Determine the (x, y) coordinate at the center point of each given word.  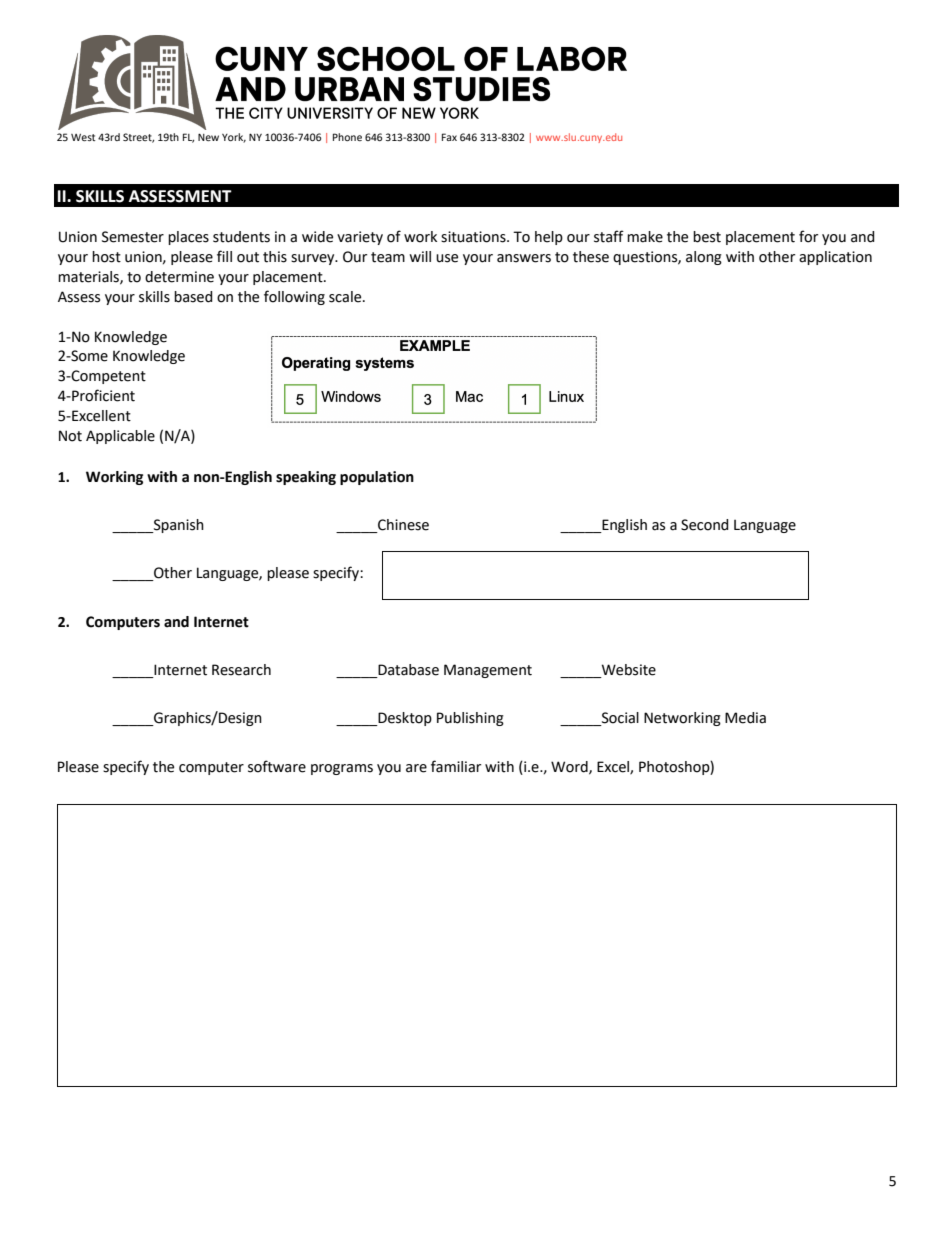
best (707, 237)
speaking (306, 478)
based (193, 297)
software (277, 766)
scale (346, 297)
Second (705, 525)
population (377, 478)
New (208, 137)
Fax (449, 137)
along (704, 258)
